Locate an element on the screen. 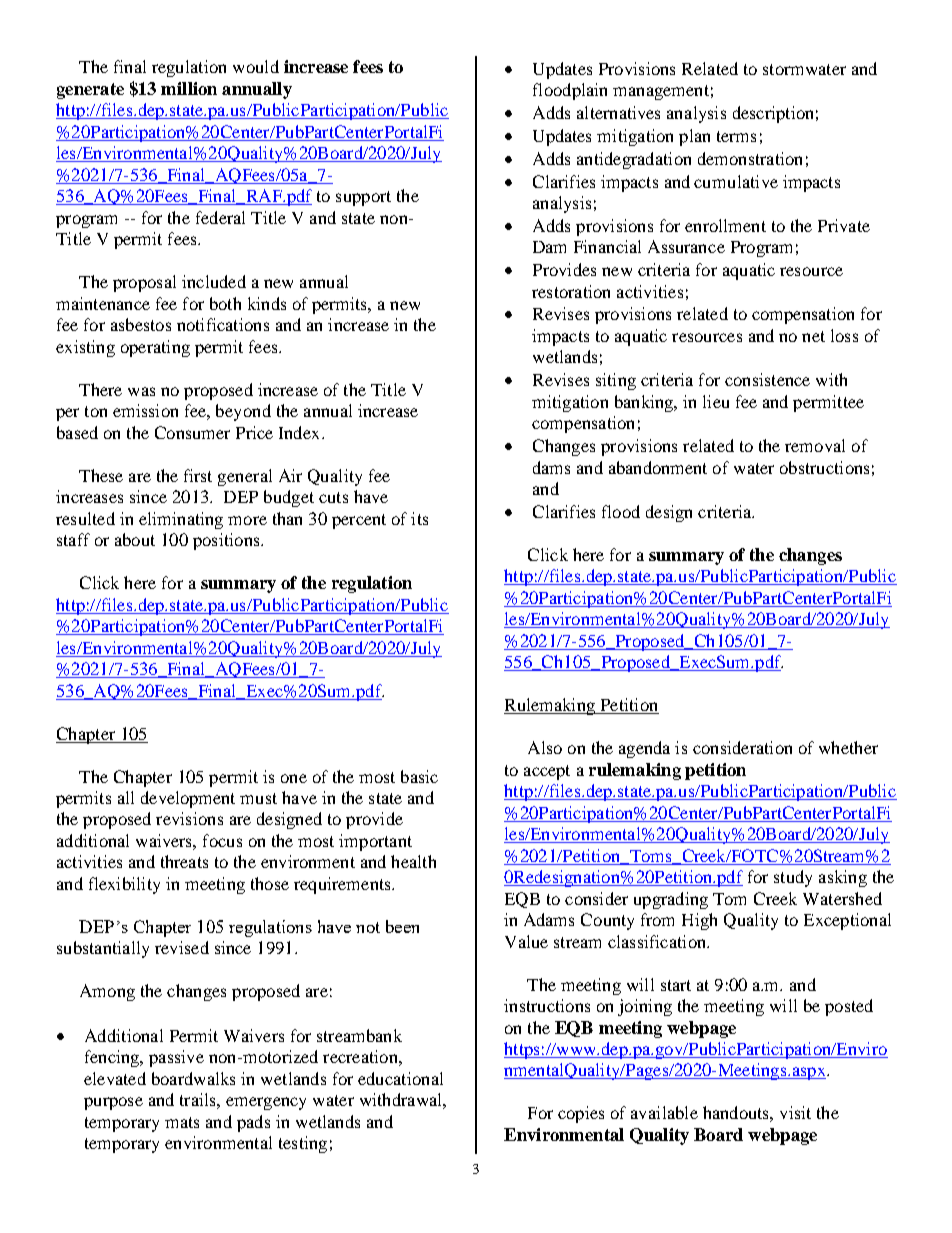  terms is located at coordinates (736, 136).
